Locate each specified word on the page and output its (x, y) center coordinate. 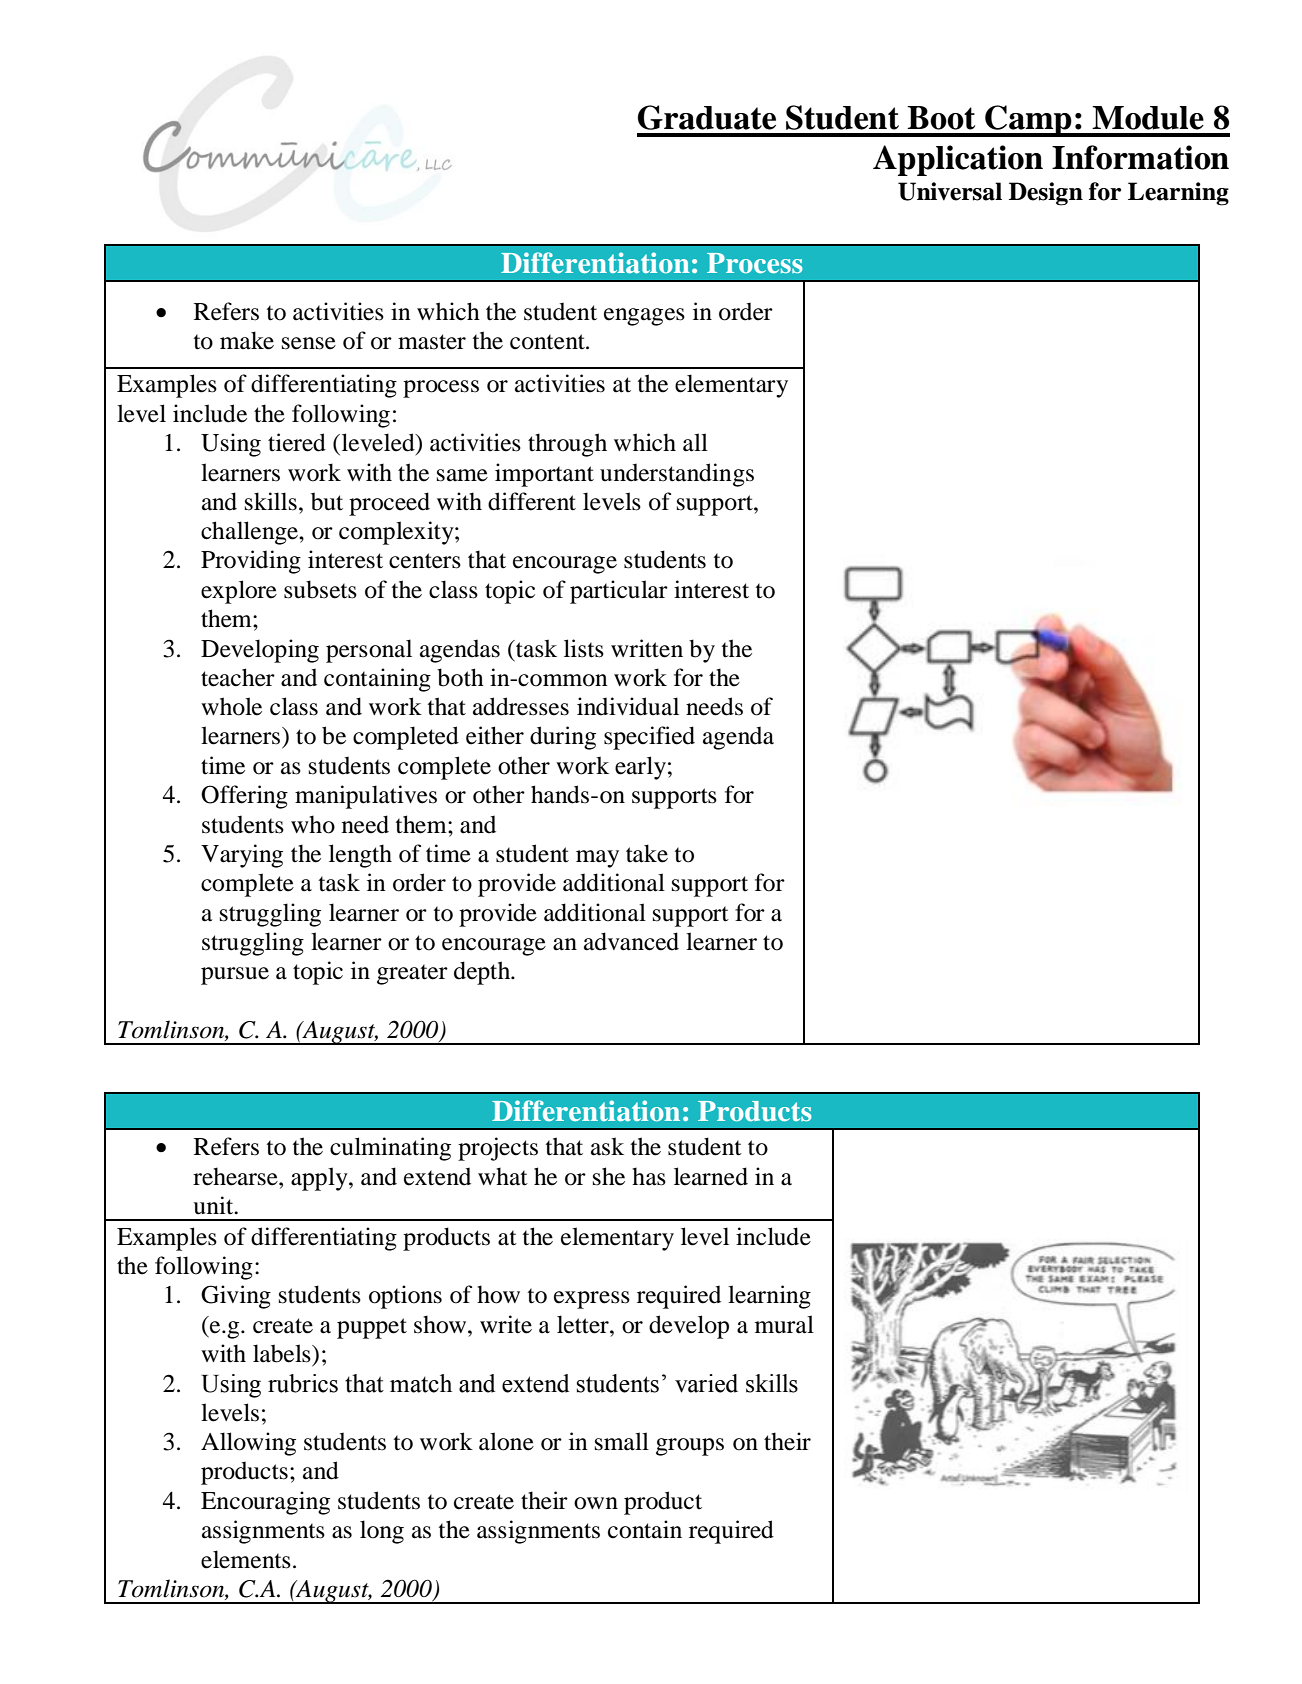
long (382, 1532)
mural (784, 1324)
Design (1046, 194)
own (596, 1503)
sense (309, 343)
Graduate (707, 117)
